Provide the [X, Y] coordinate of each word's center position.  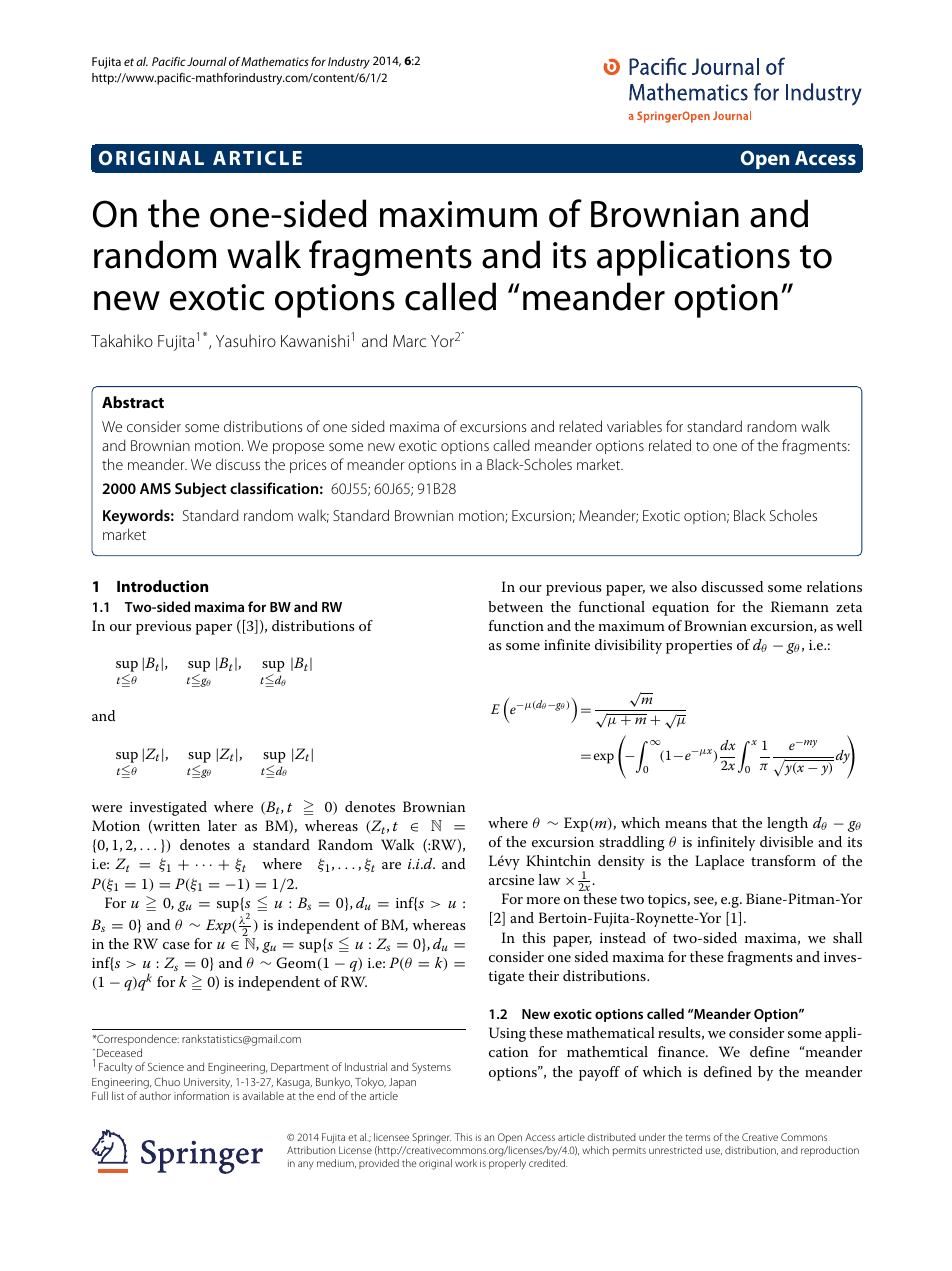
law [549, 879]
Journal [207, 61]
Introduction [162, 586]
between [515, 606]
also [684, 586]
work [466, 1163]
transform [783, 860]
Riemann [800, 606]
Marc [409, 341]
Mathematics [275, 61]
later [222, 825]
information [201, 1095]
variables [634, 426]
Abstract [133, 402]
